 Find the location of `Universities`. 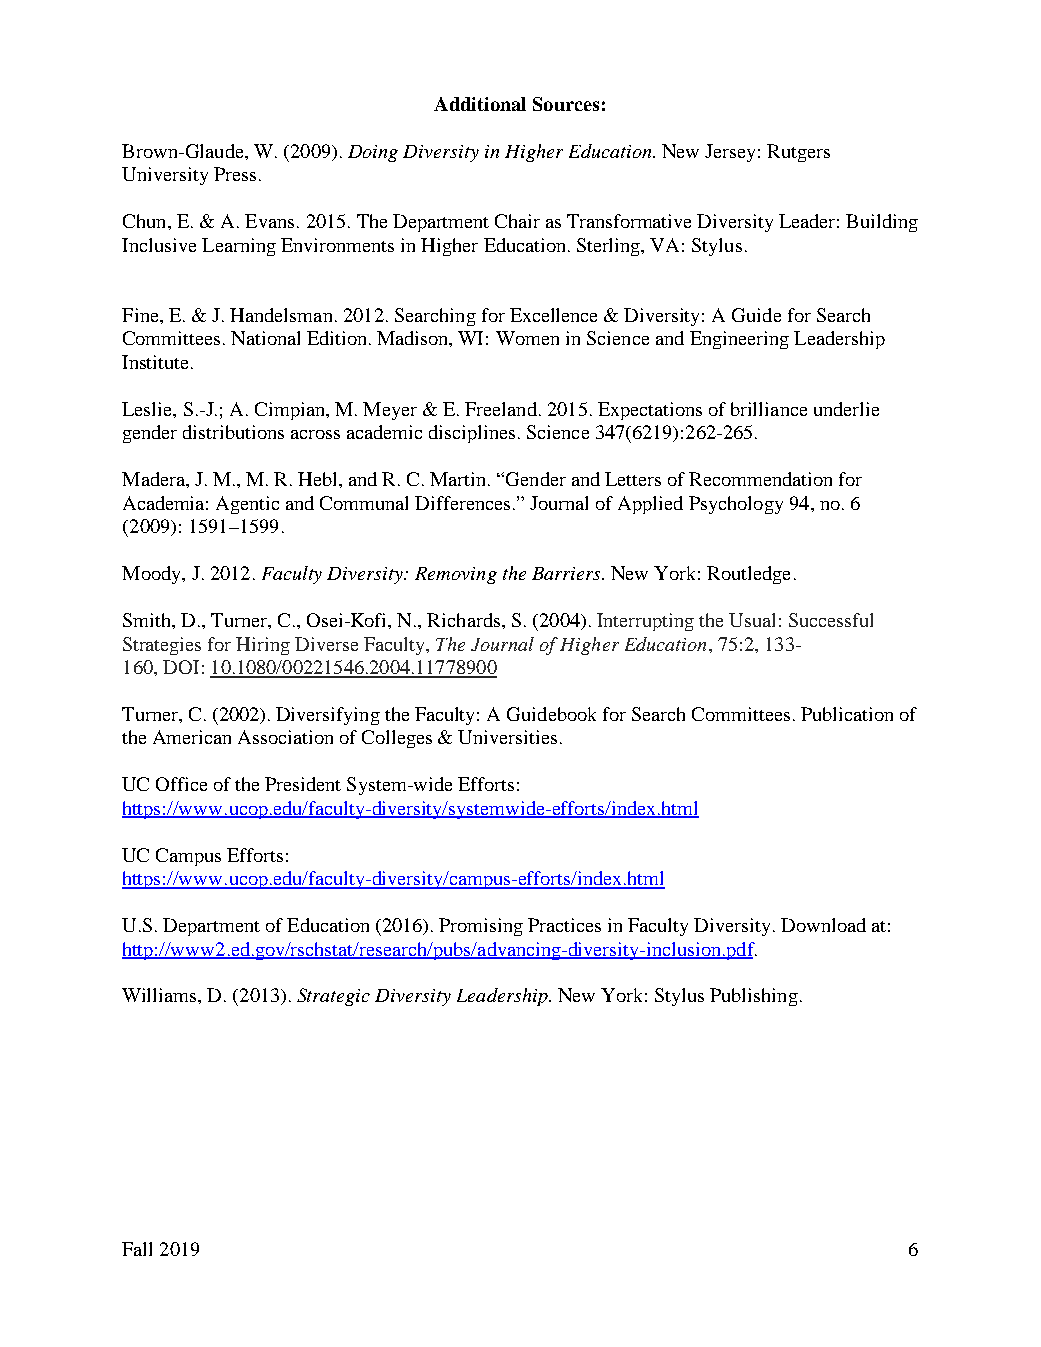

Universities is located at coordinates (507, 737).
